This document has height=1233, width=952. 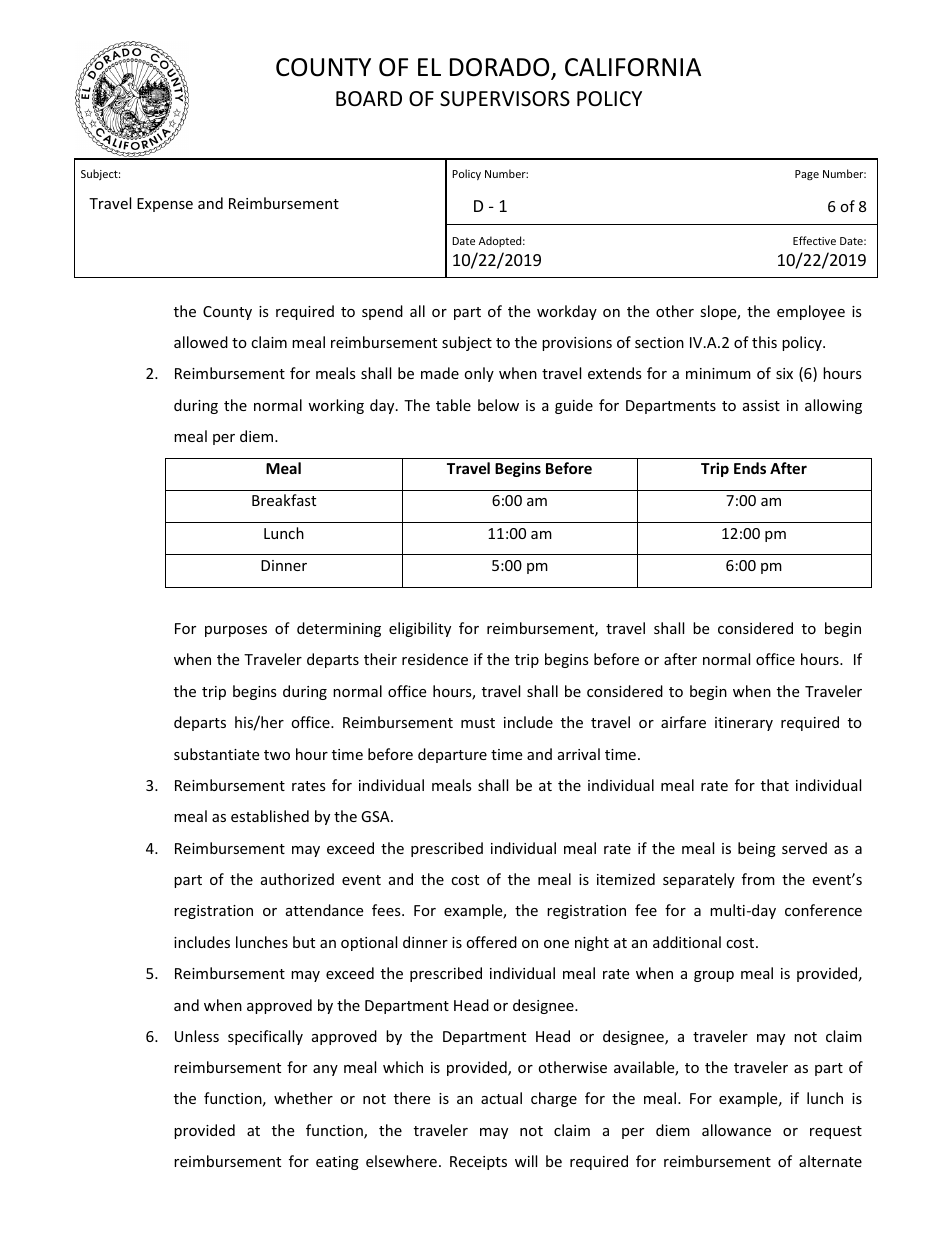 What do you see at coordinates (744, 724) in the document?
I see `itinerary` at bounding box center [744, 724].
